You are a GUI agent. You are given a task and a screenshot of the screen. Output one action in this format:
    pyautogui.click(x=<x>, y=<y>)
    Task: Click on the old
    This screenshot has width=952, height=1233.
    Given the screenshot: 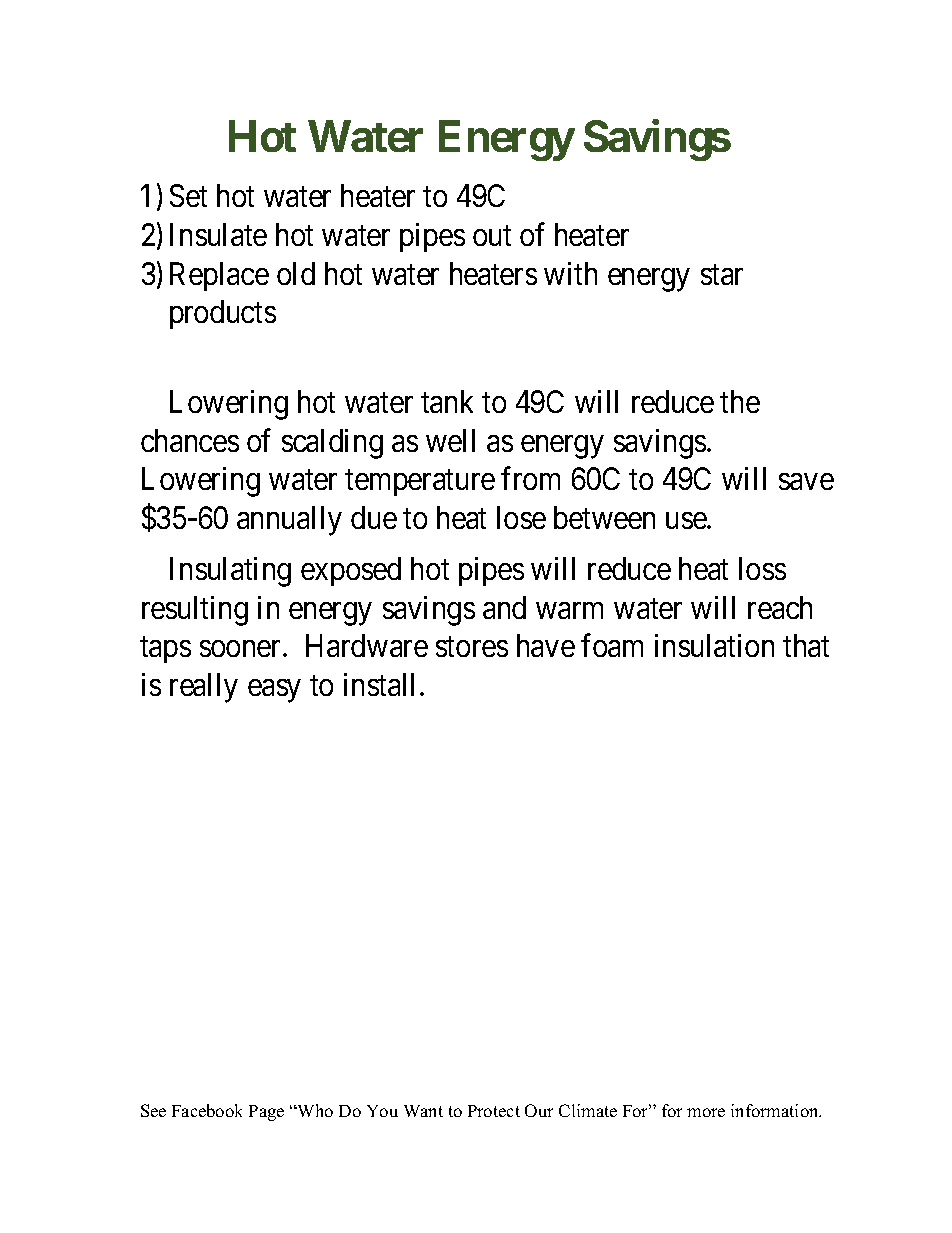 What is the action you would take?
    pyautogui.click(x=296, y=273)
